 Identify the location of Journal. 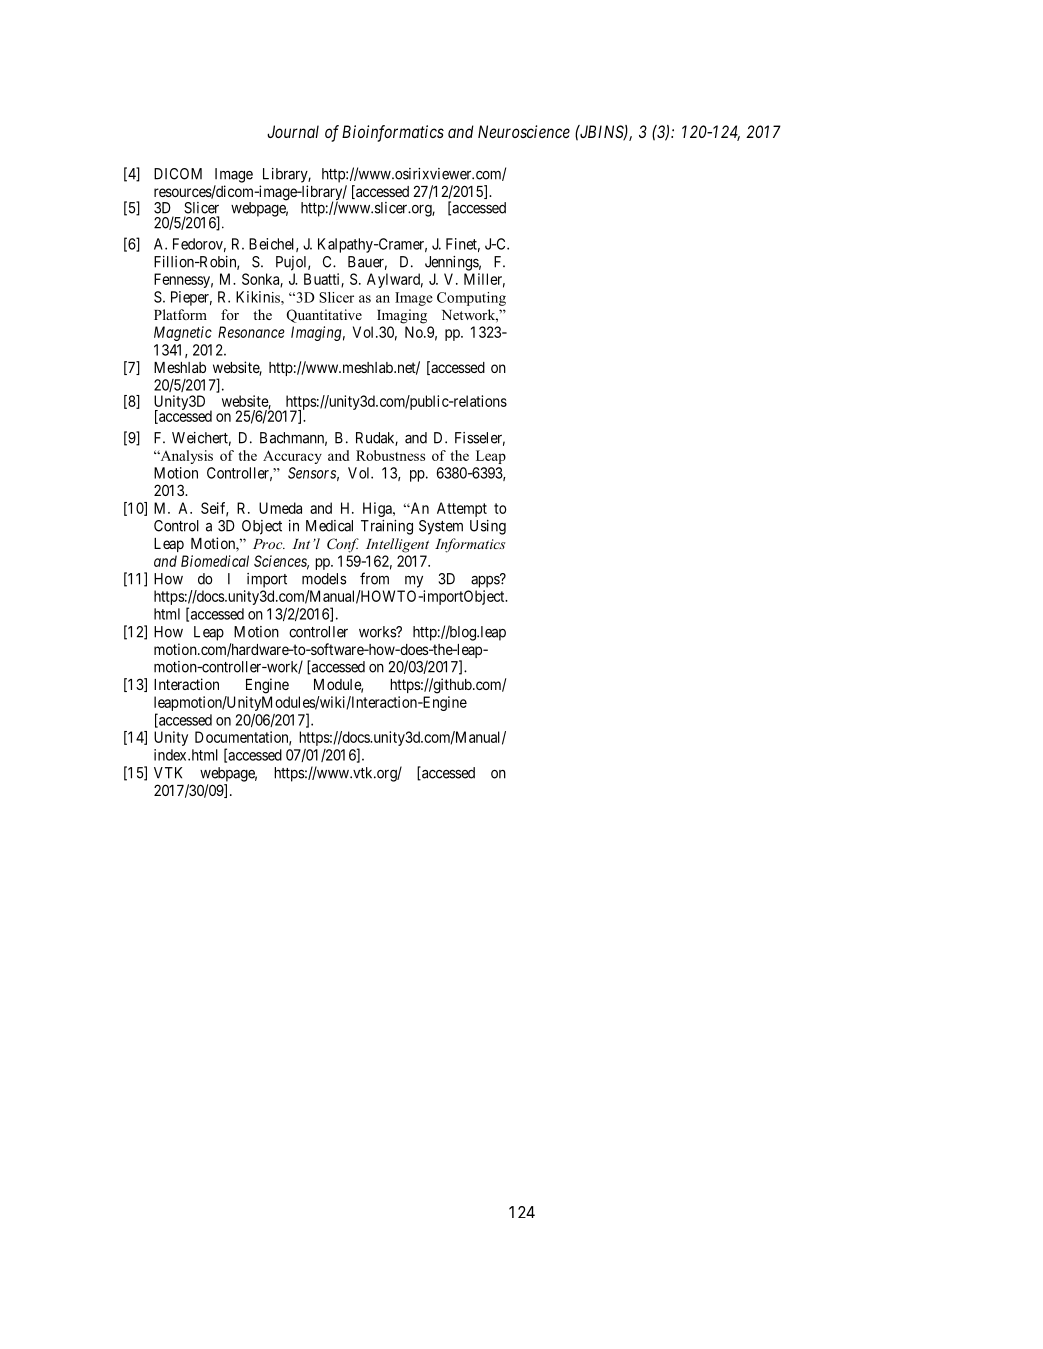
(293, 131).
